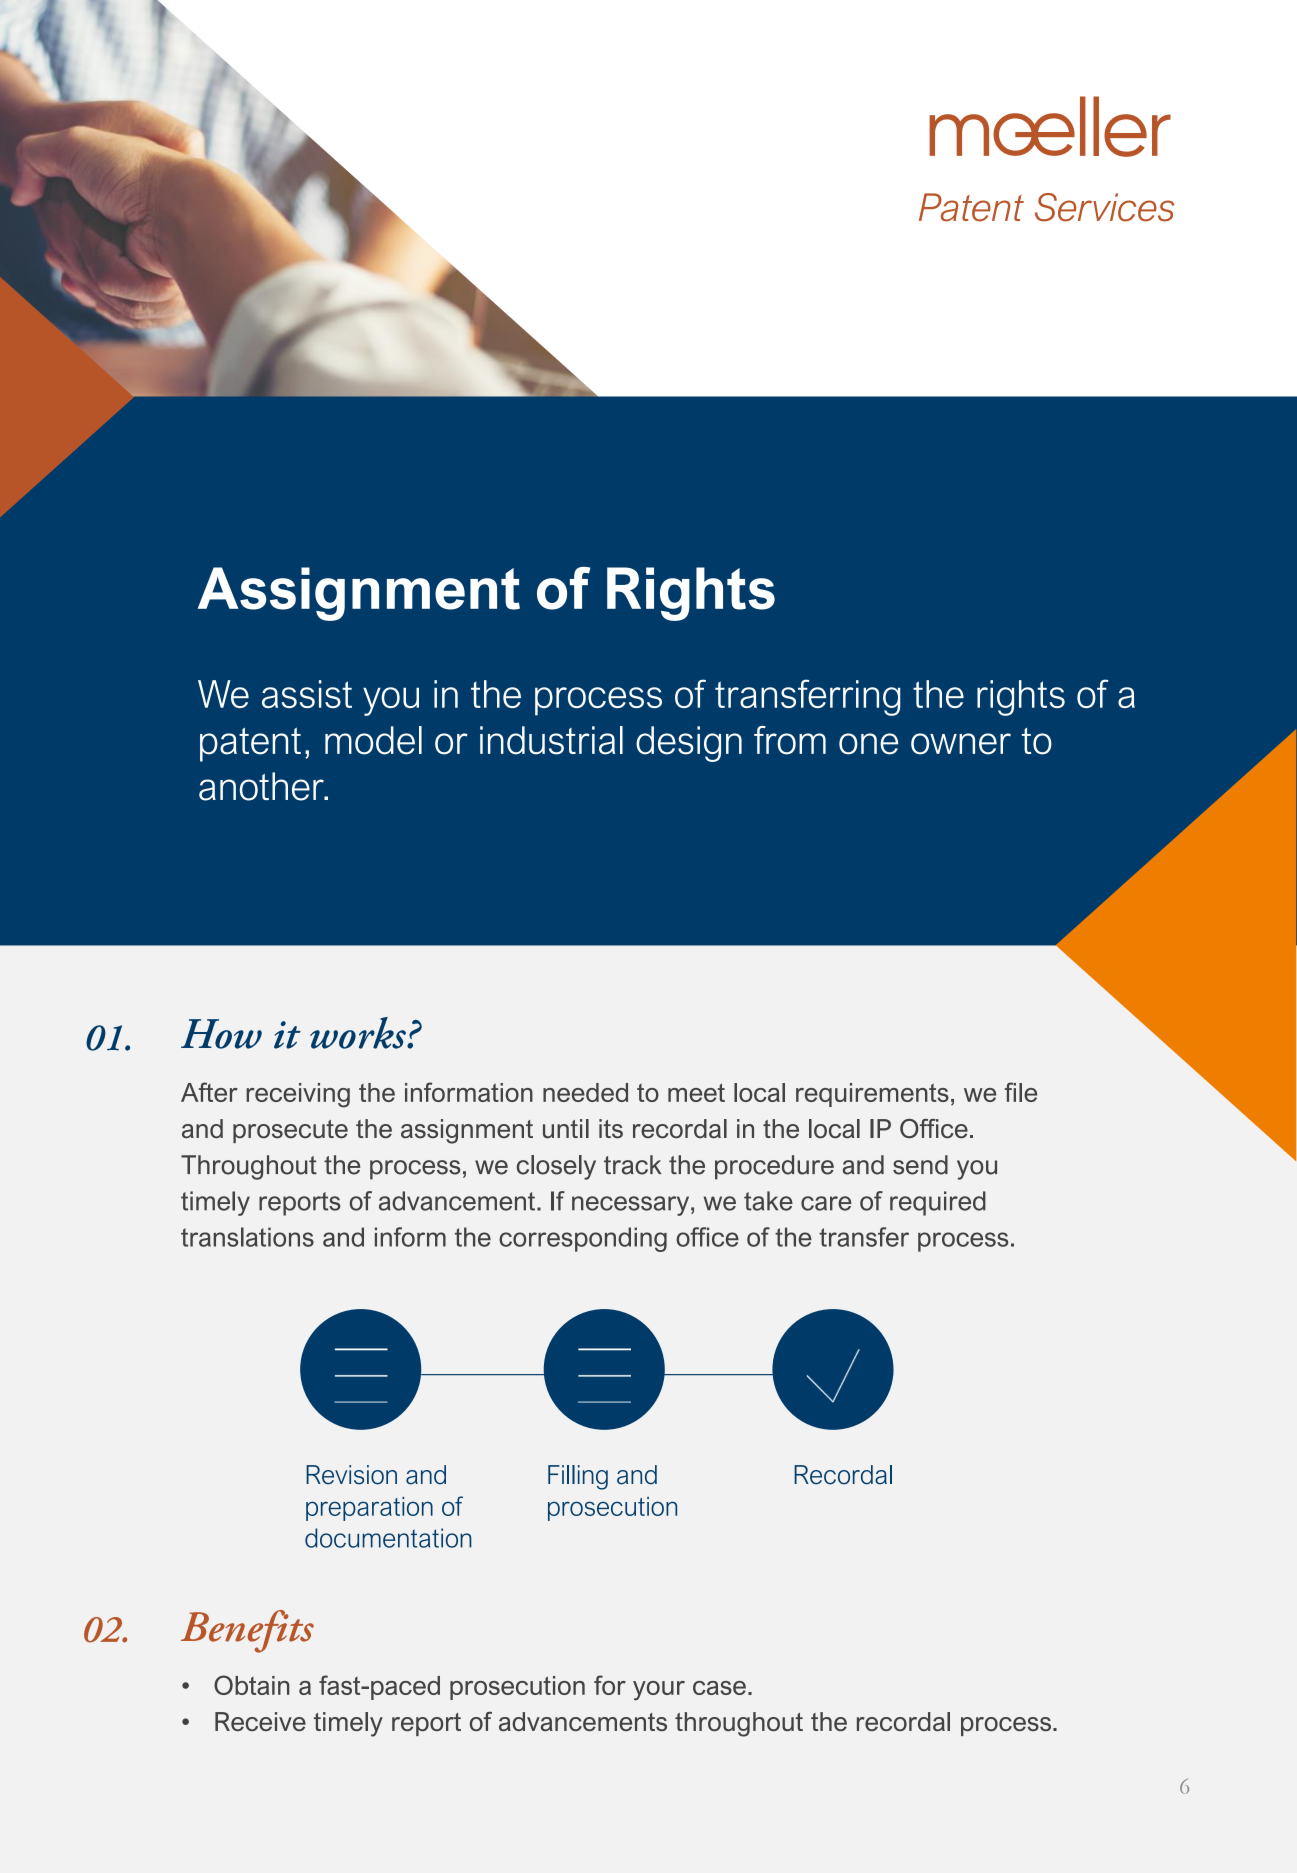  I want to click on receiving, so click(298, 1095).
